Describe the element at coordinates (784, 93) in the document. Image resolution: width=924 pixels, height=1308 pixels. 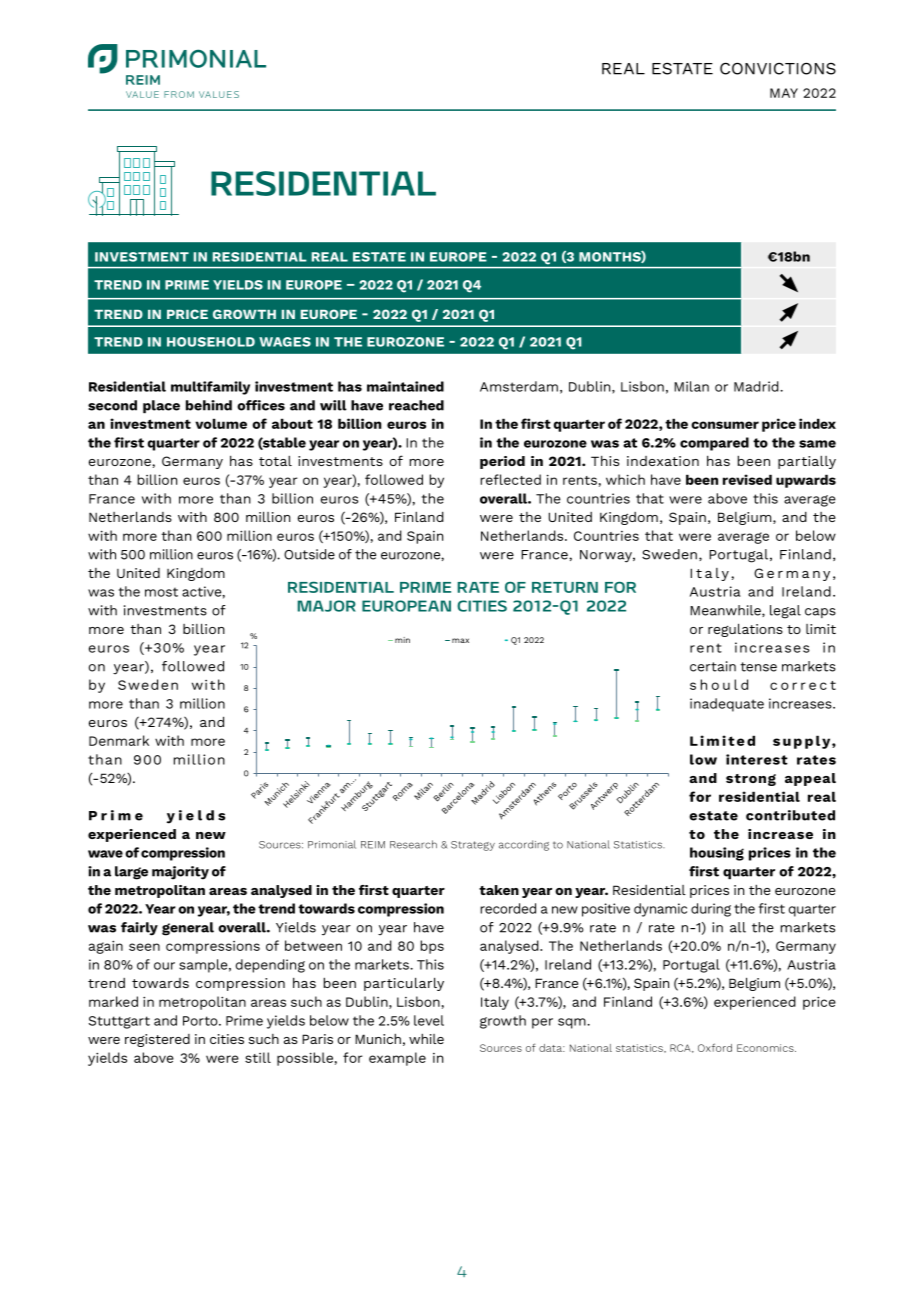
I see `MAY` at that location.
